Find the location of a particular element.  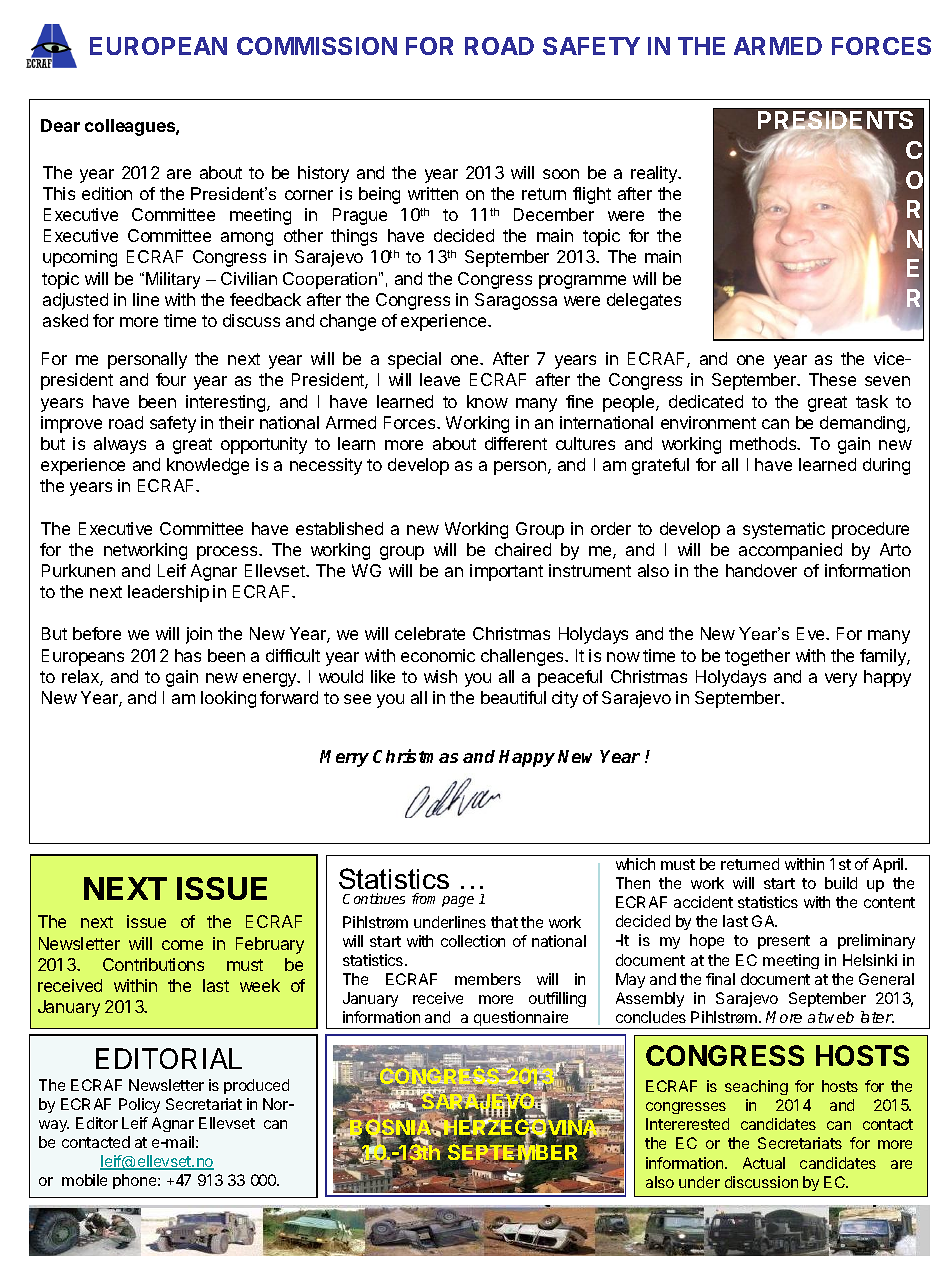

build is located at coordinates (841, 883).
